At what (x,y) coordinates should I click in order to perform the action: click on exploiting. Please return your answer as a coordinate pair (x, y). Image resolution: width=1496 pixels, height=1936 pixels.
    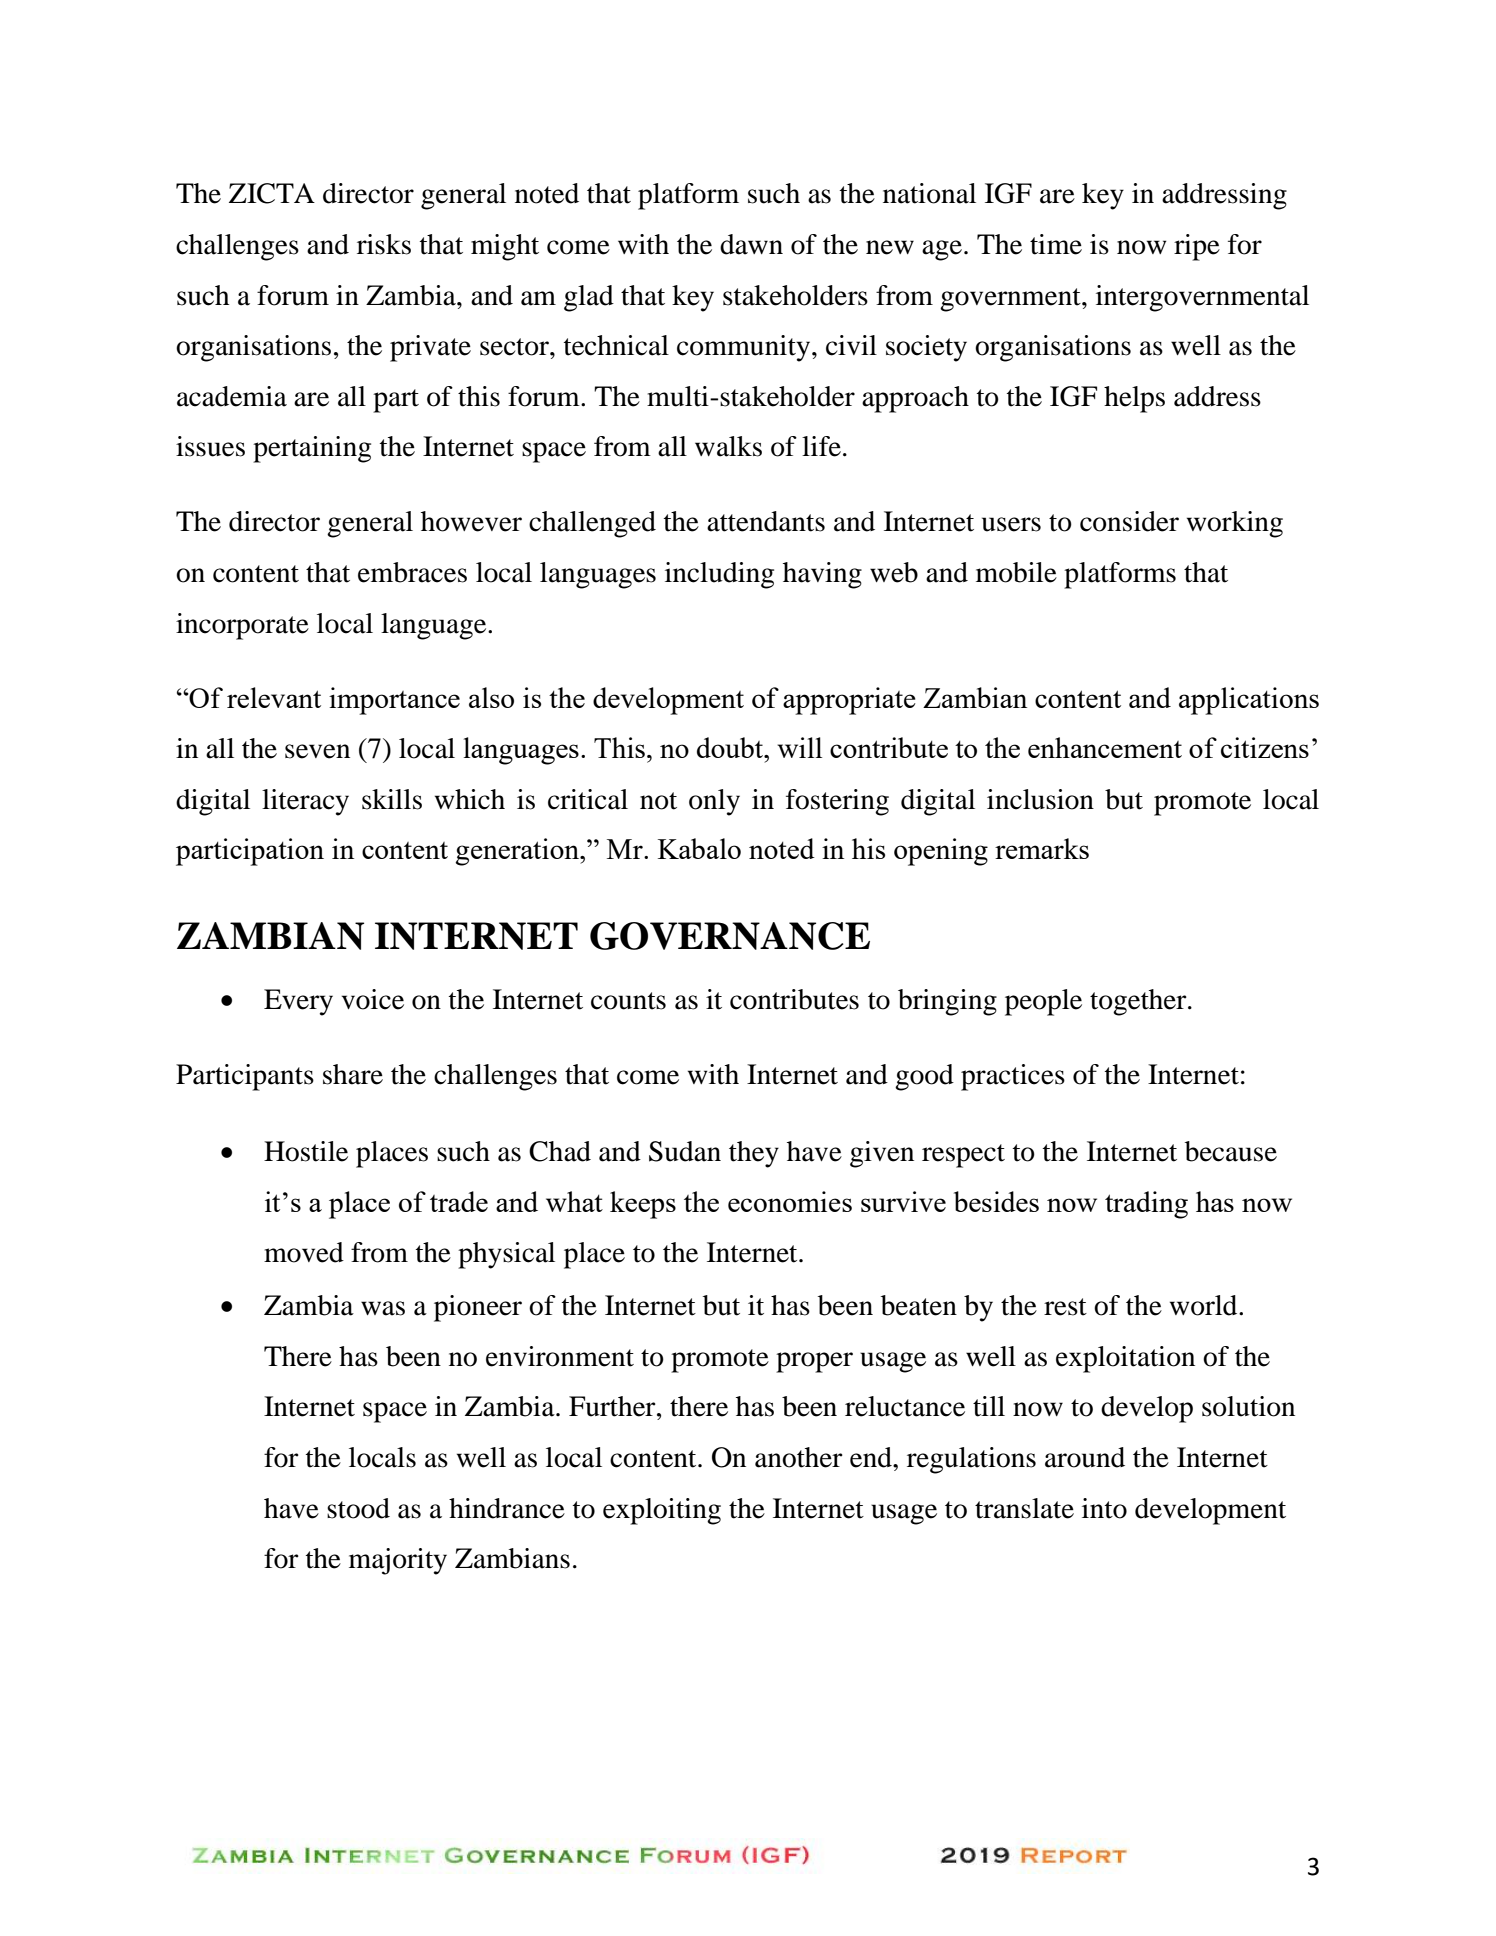
    Looking at the image, I should click on (662, 1511).
